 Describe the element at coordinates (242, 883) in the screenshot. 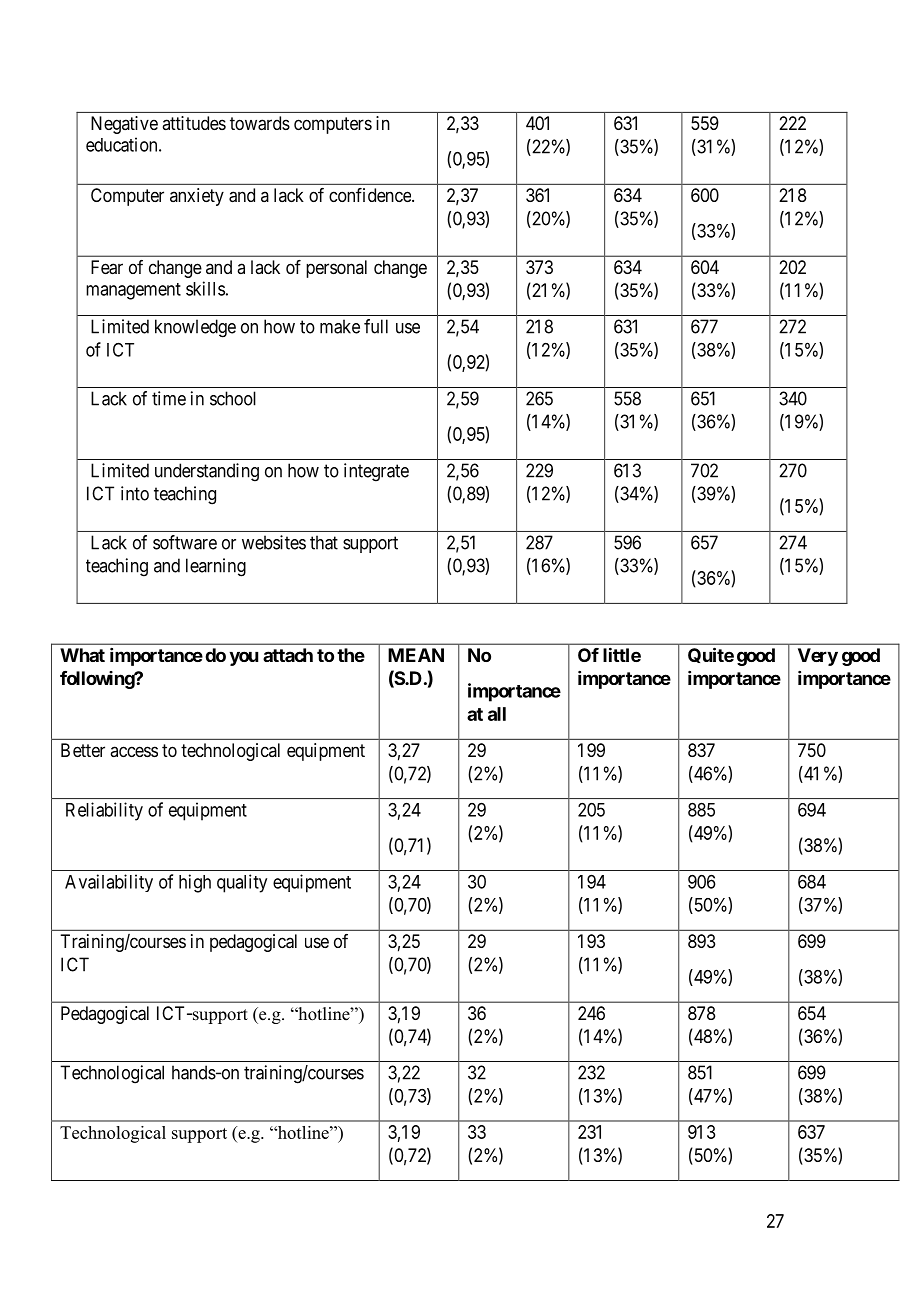

I see `quality` at that location.
